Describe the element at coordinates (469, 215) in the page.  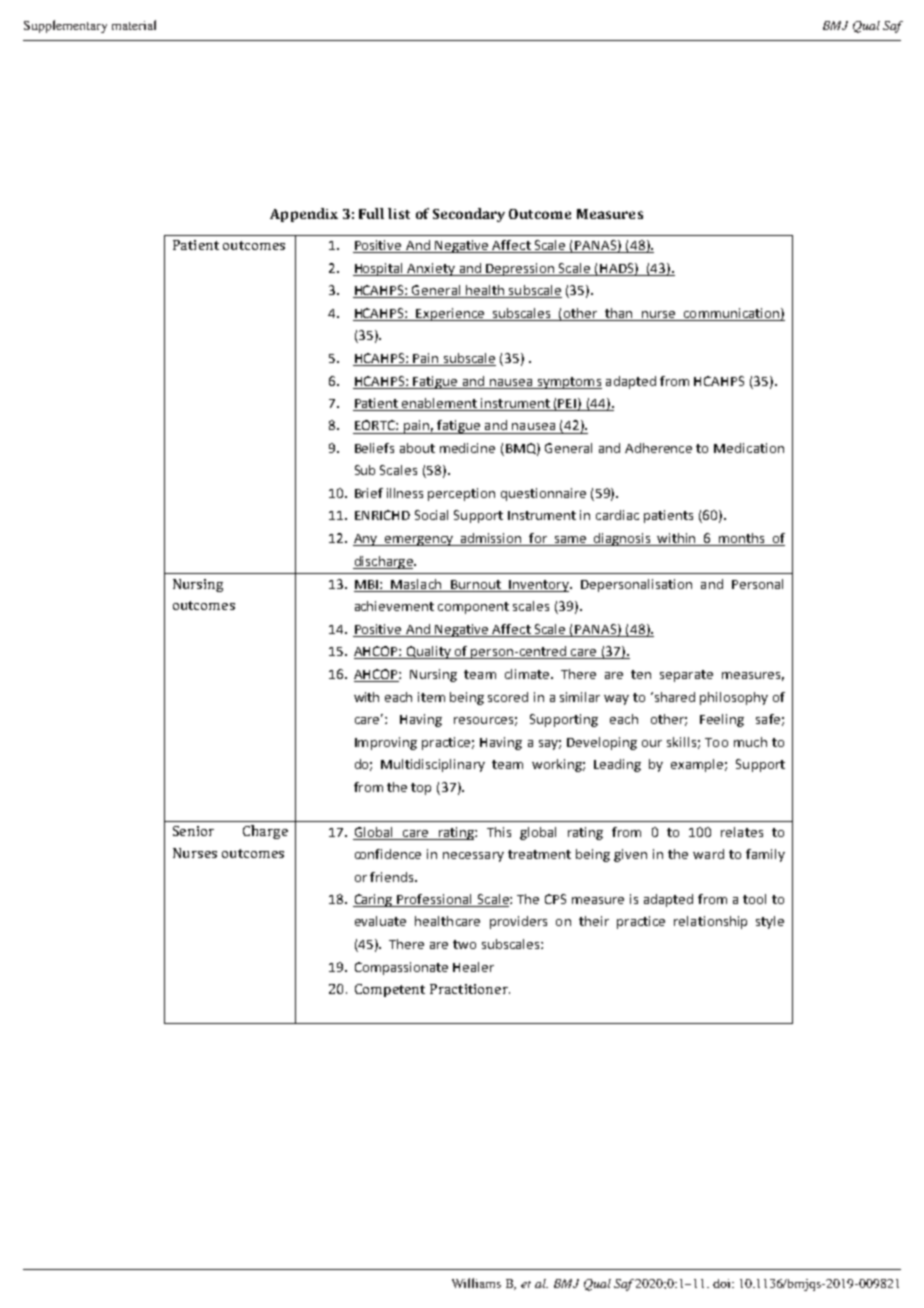
I see `Secondary` at that location.
